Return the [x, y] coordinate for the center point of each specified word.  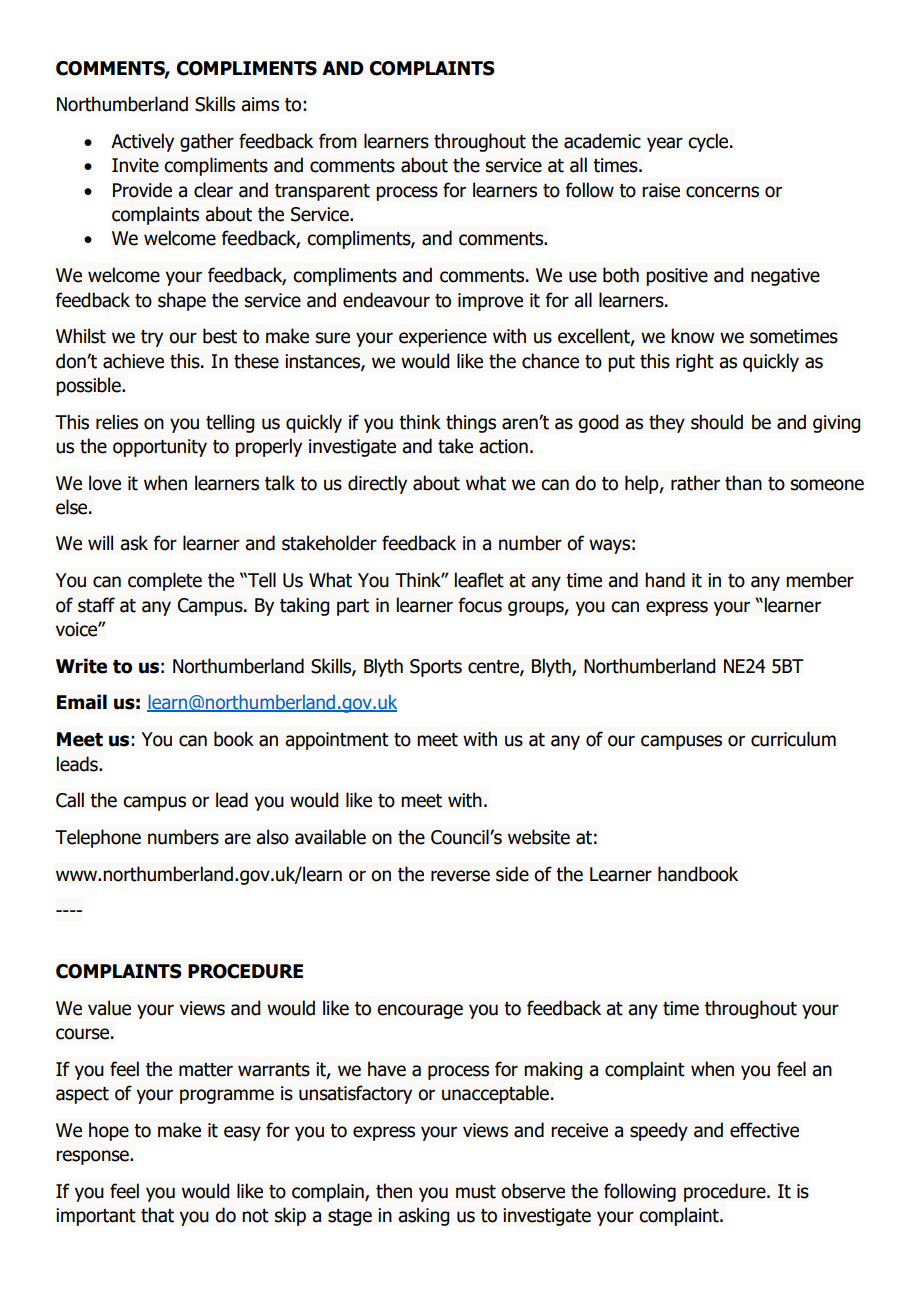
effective [764, 1130]
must [476, 1192]
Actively [142, 142]
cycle [709, 142]
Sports [436, 668]
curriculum [793, 739]
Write [81, 666]
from [338, 141]
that [157, 1215]
